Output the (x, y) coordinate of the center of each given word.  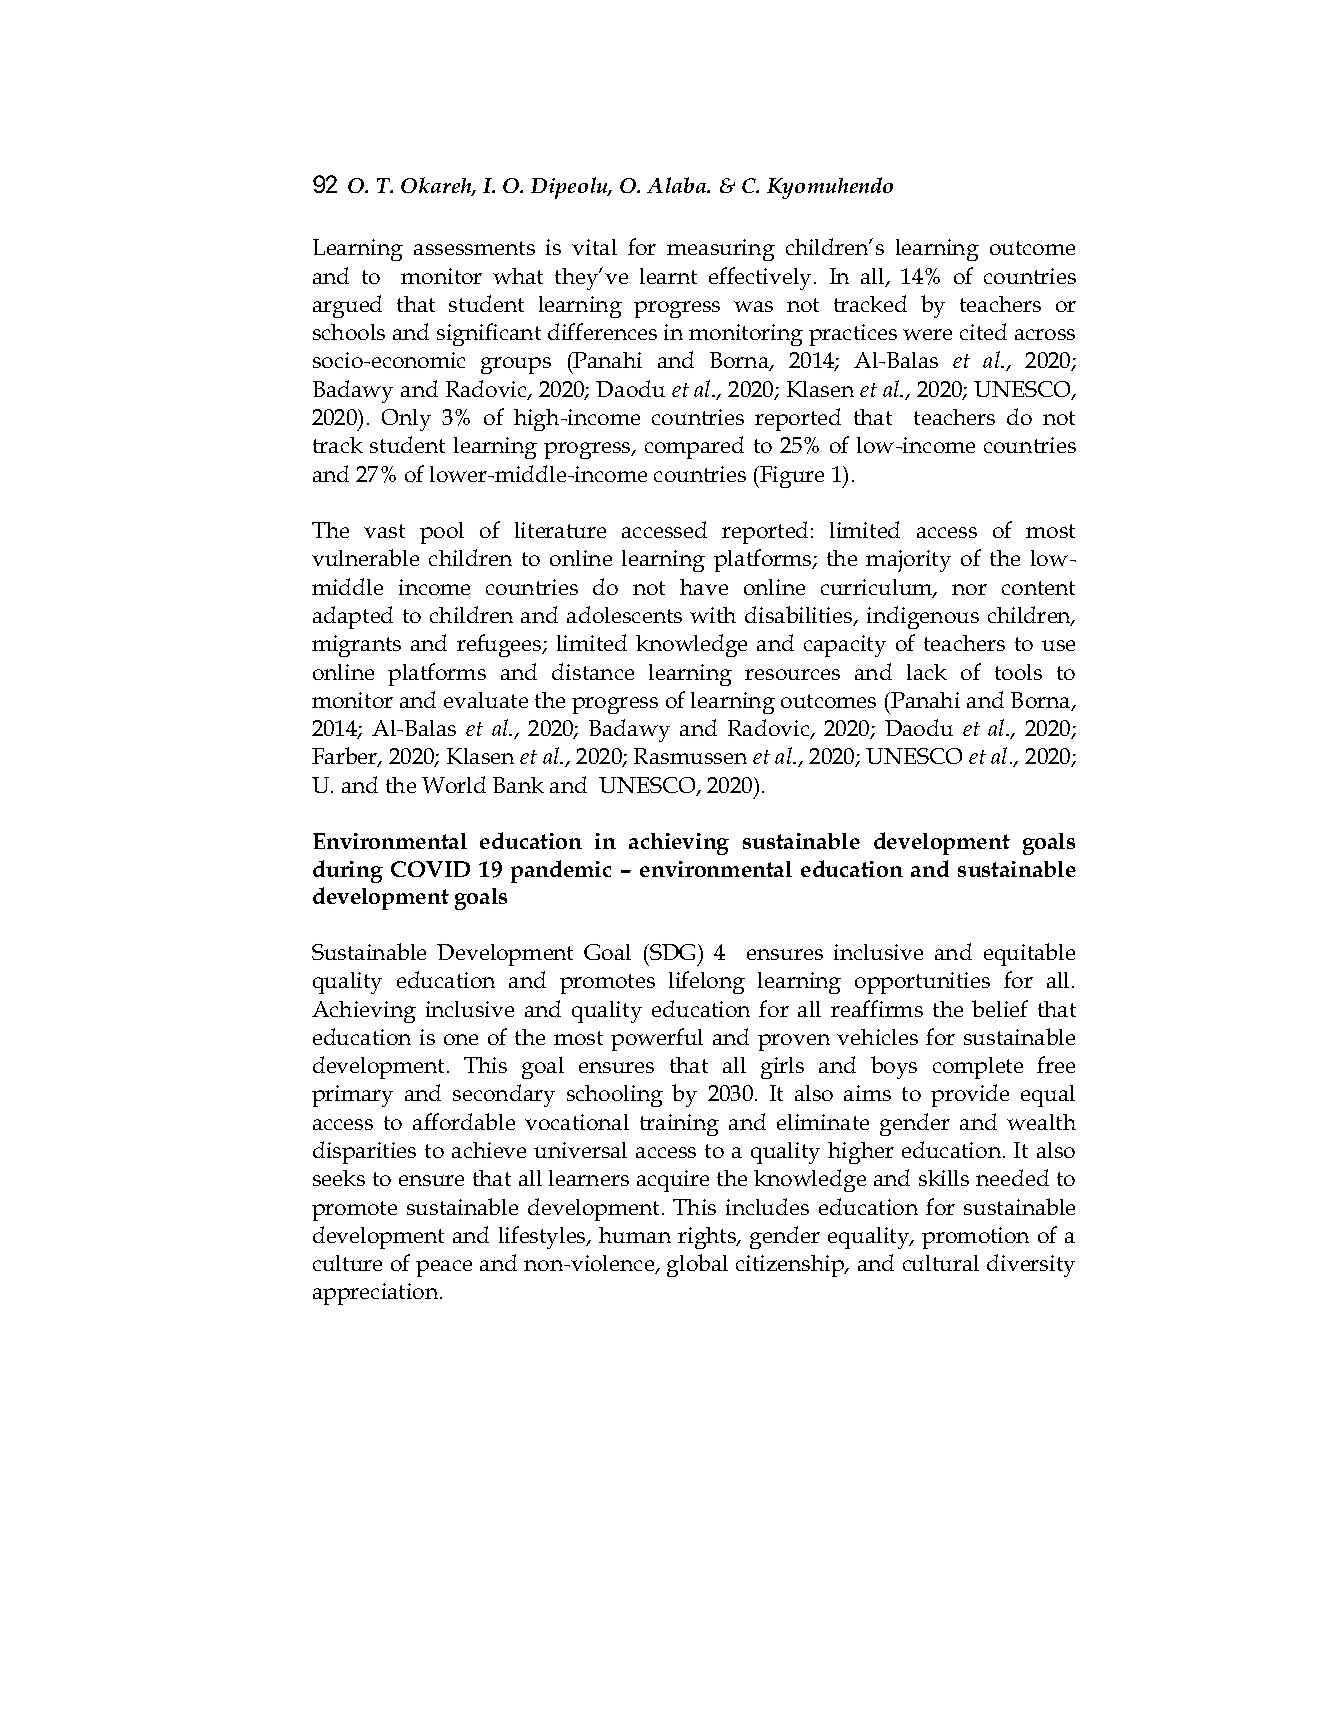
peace (444, 1268)
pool (442, 533)
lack (927, 672)
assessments (474, 248)
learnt (668, 276)
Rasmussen (690, 756)
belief (1000, 1008)
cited (983, 331)
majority (908, 561)
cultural (941, 1263)
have (704, 587)
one (461, 1039)
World (454, 784)
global (697, 1265)
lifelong (707, 982)
